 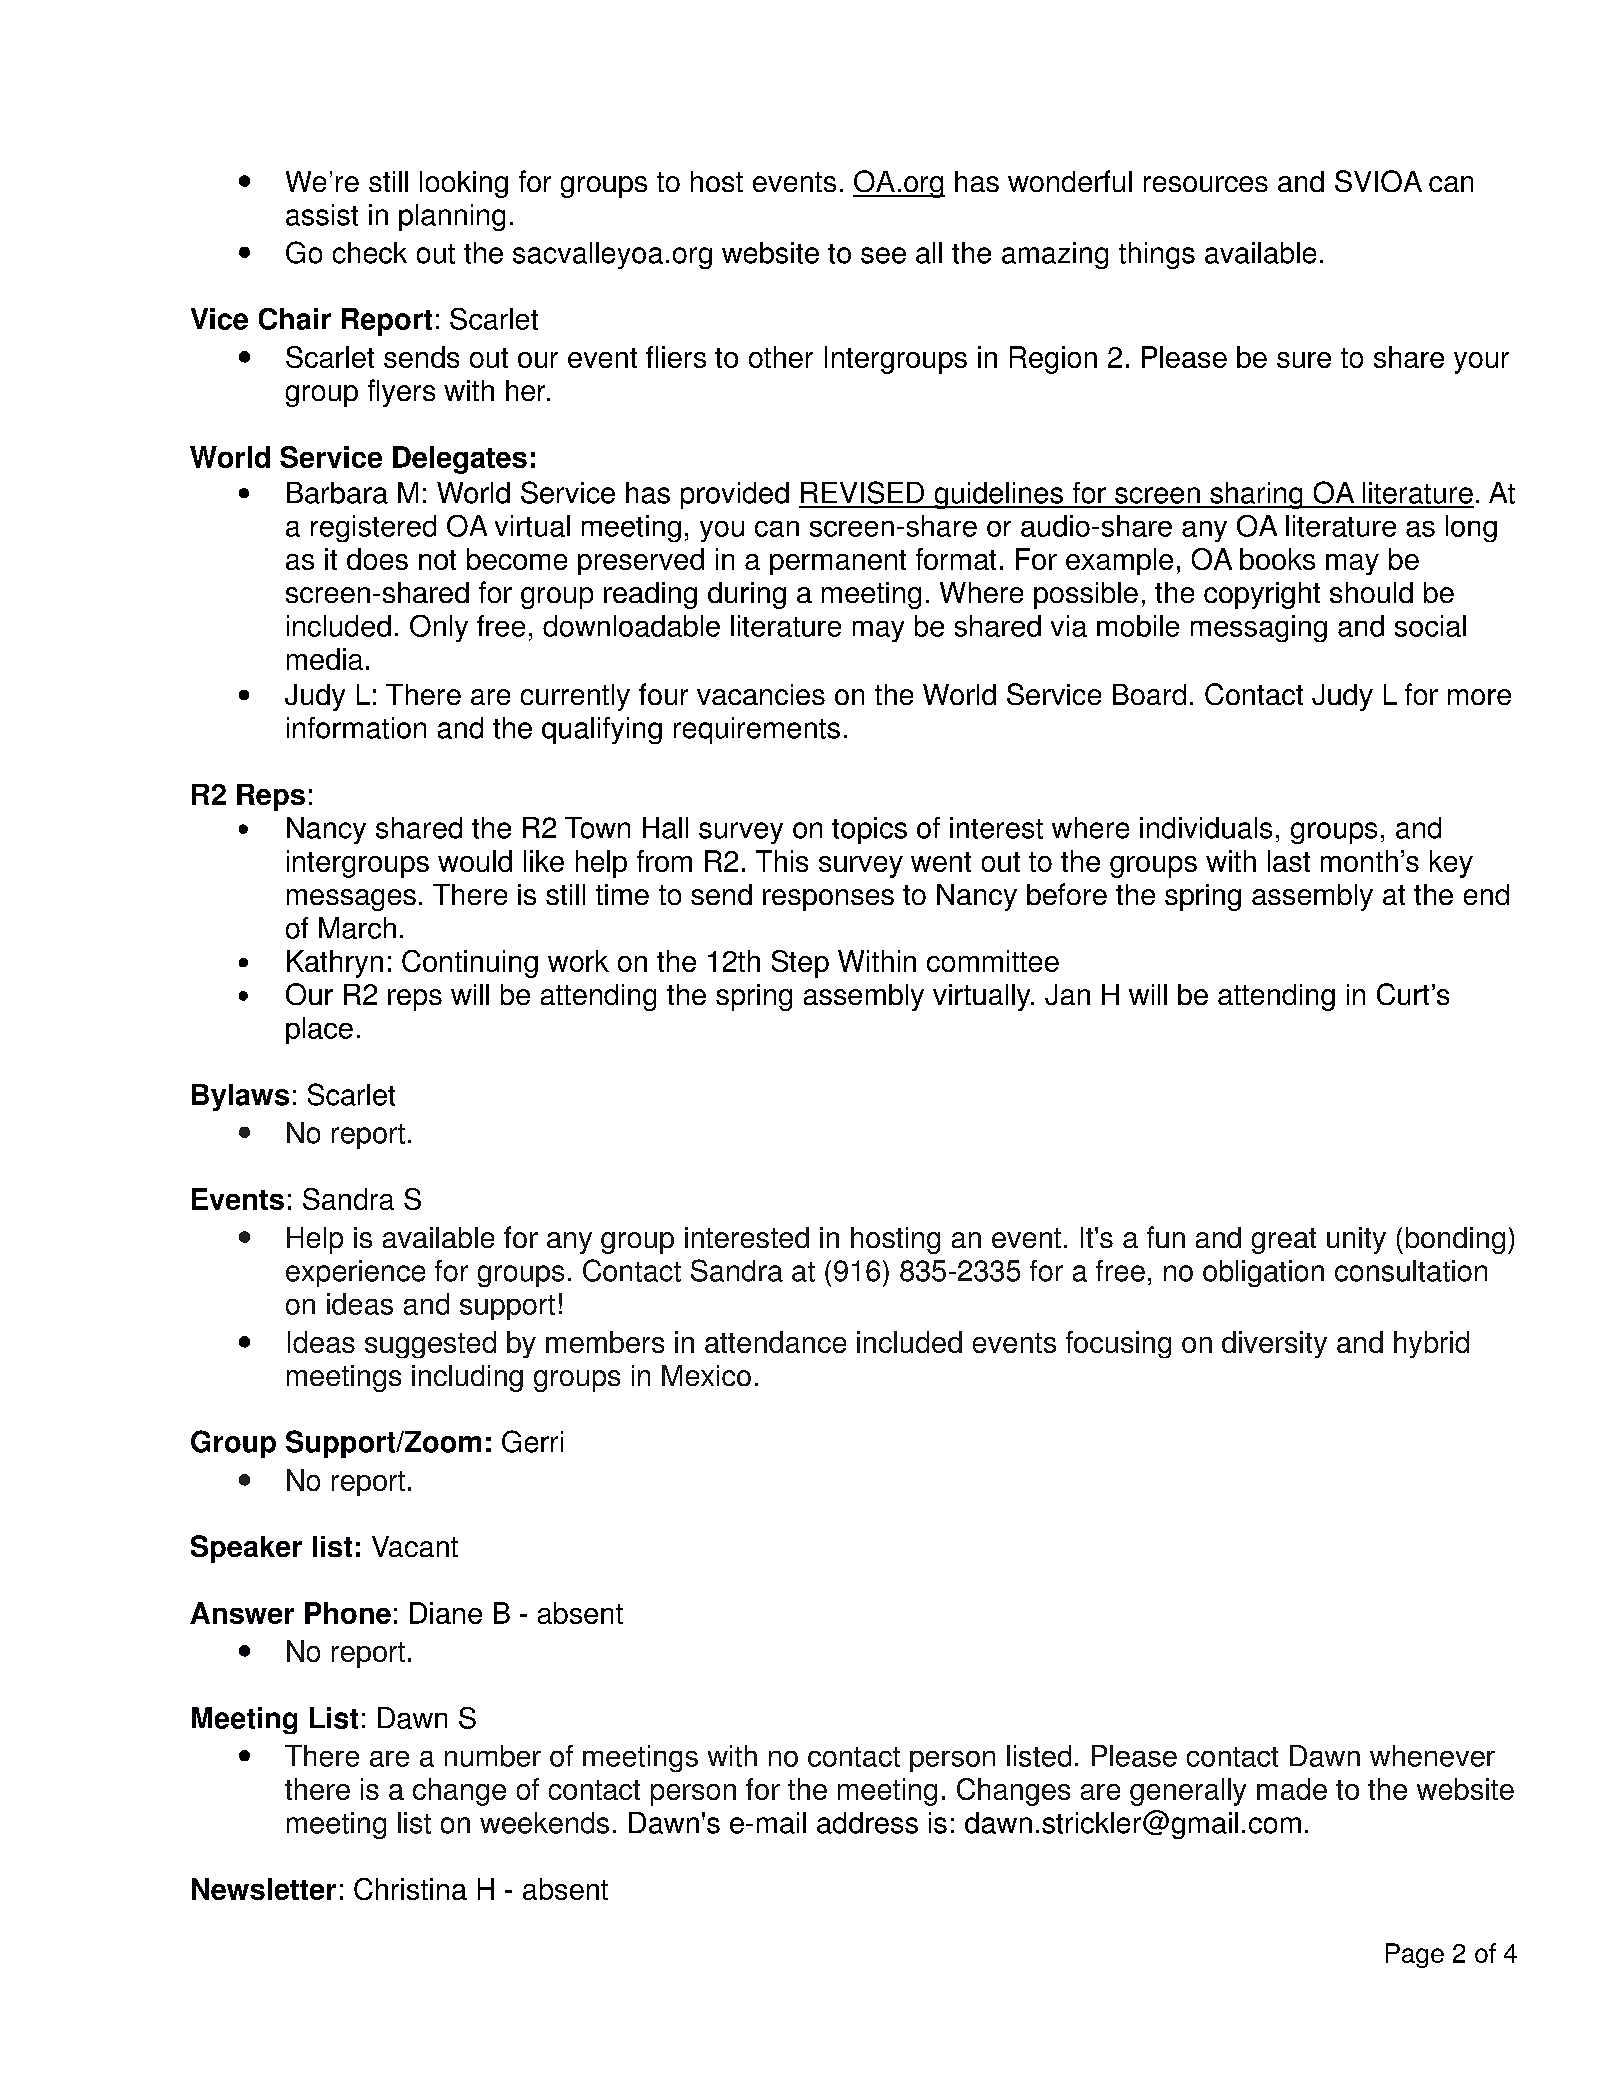 What do you see at coordinates (883, 255) in the screenshot?
I see `see` at bounding box center [883, 255].
